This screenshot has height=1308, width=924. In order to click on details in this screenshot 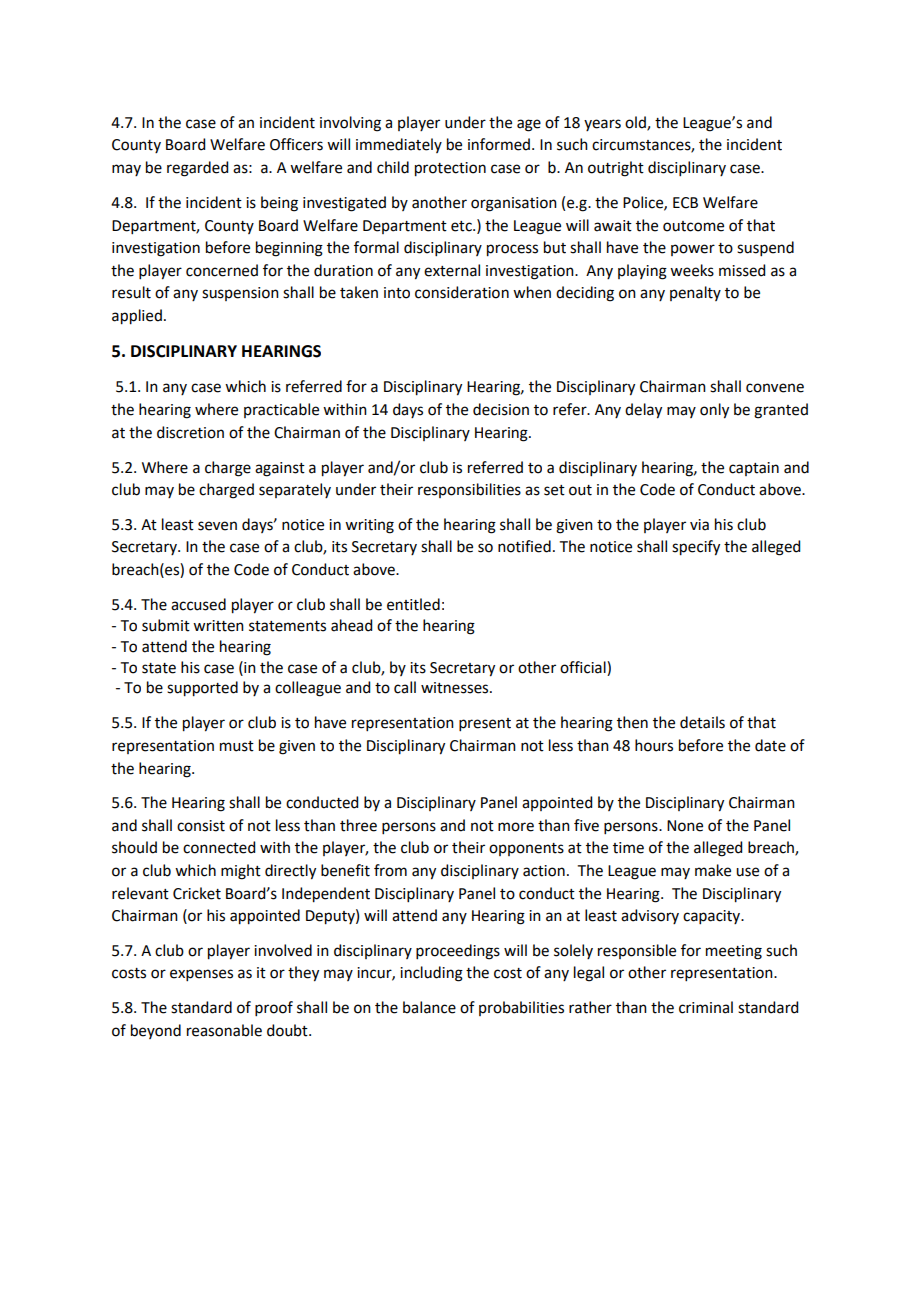, I will do `click(702, 722)`.
